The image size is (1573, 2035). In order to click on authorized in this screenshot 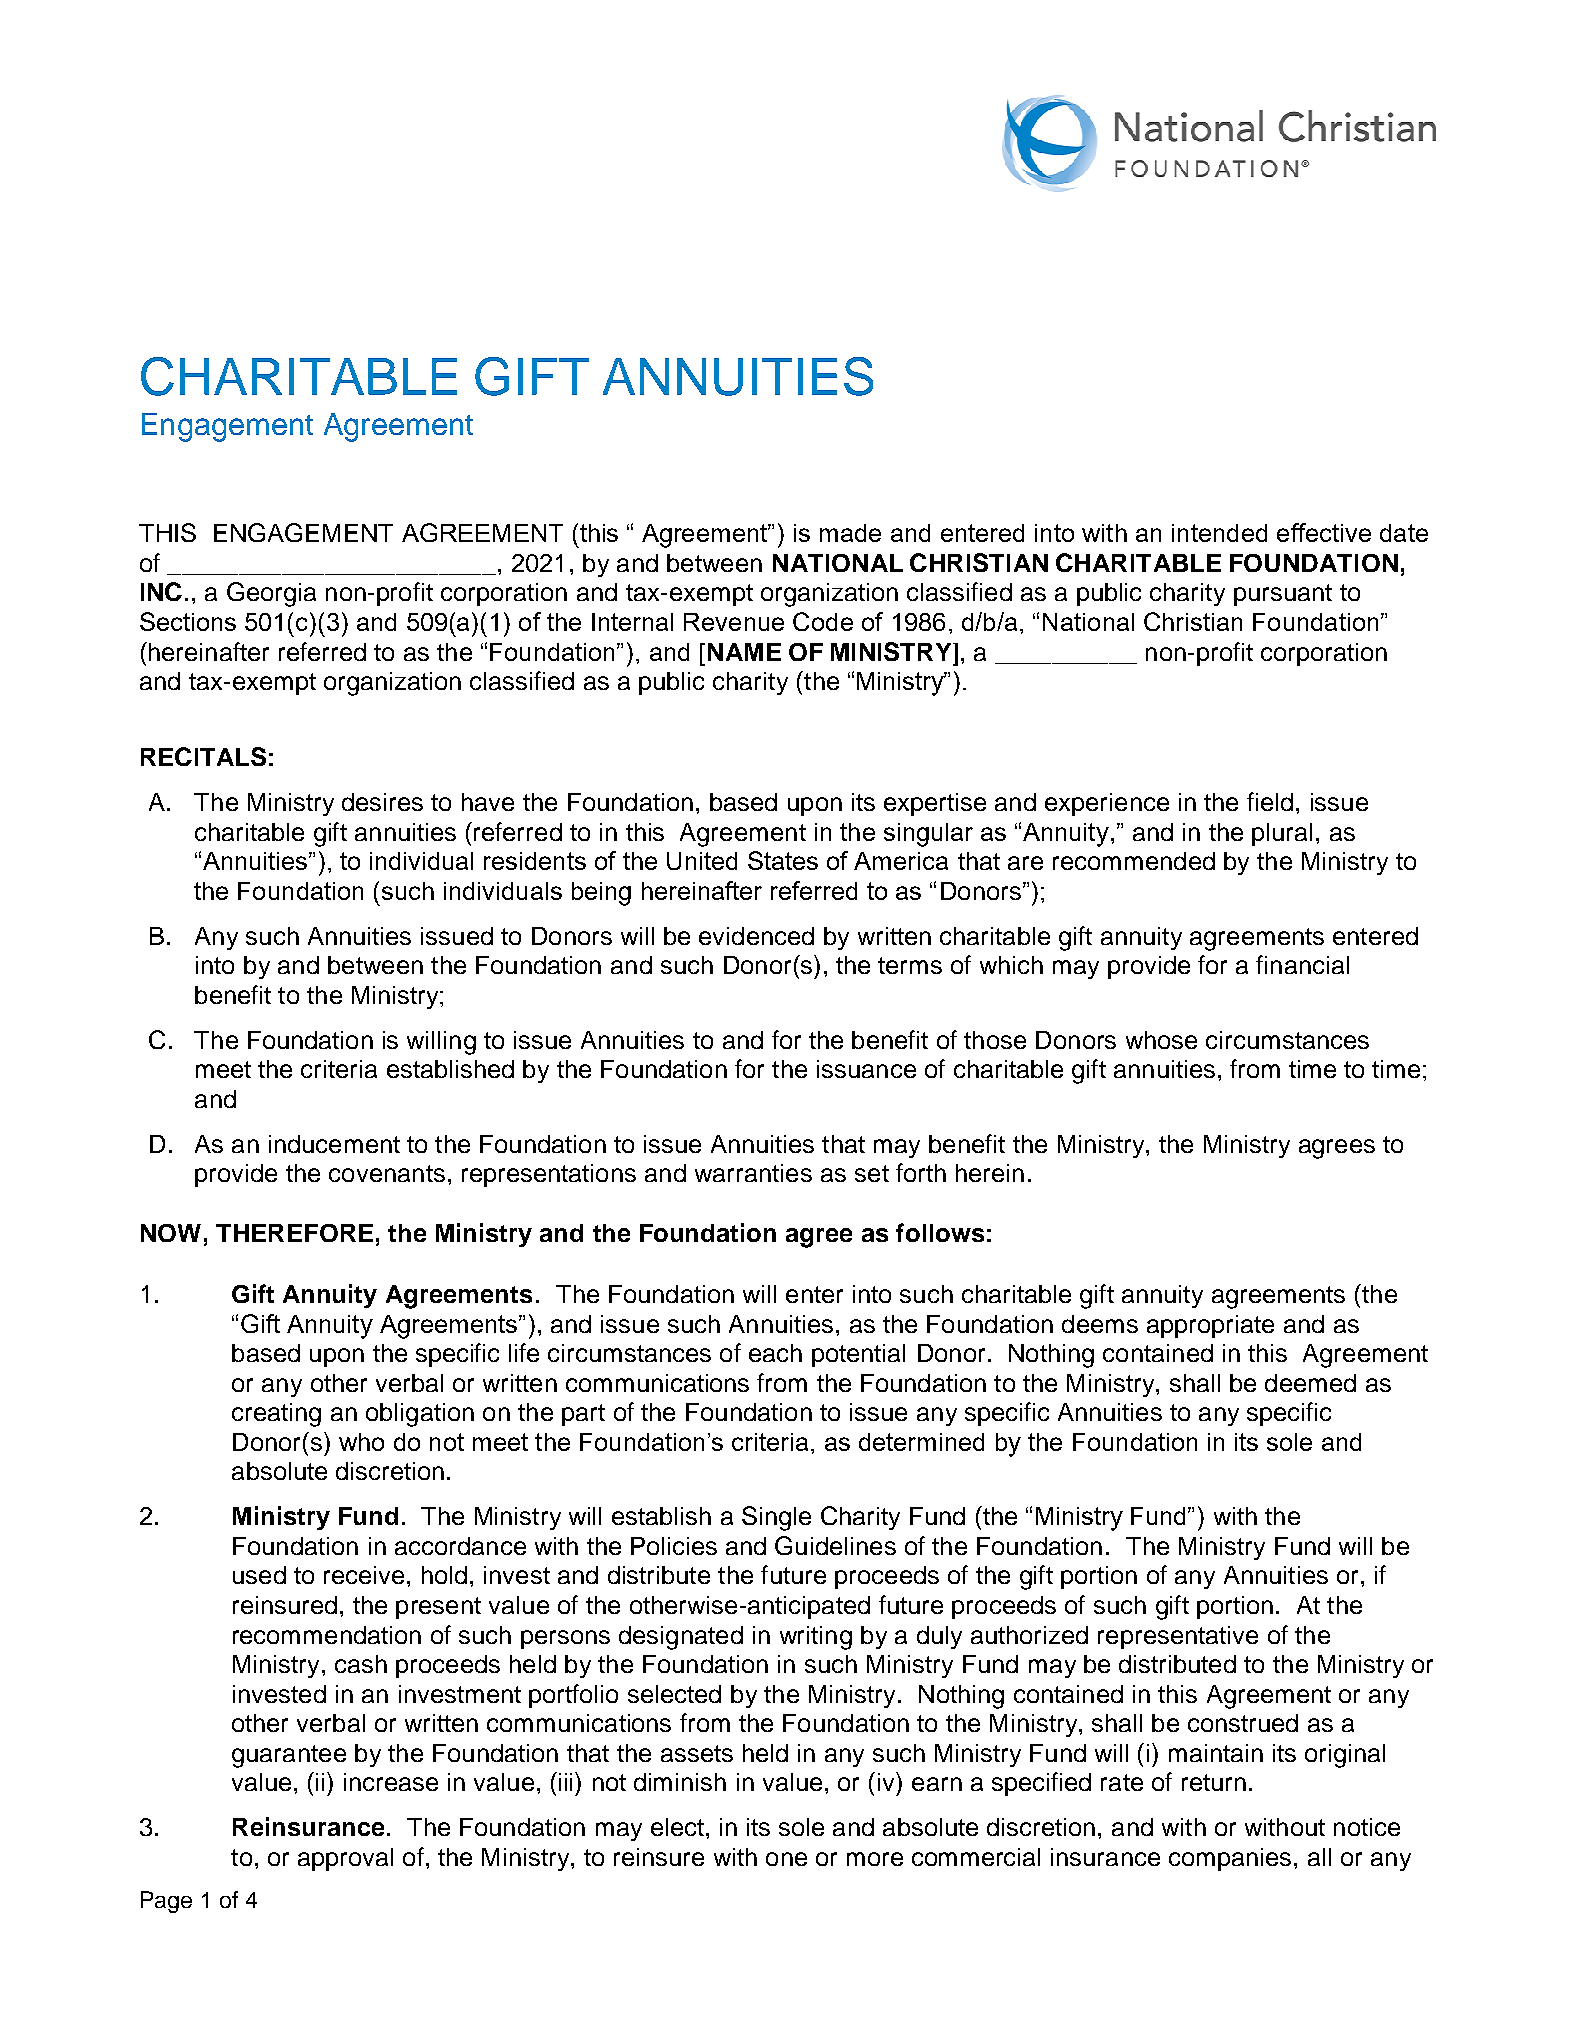, I will do `click(1029, 1635)`.
